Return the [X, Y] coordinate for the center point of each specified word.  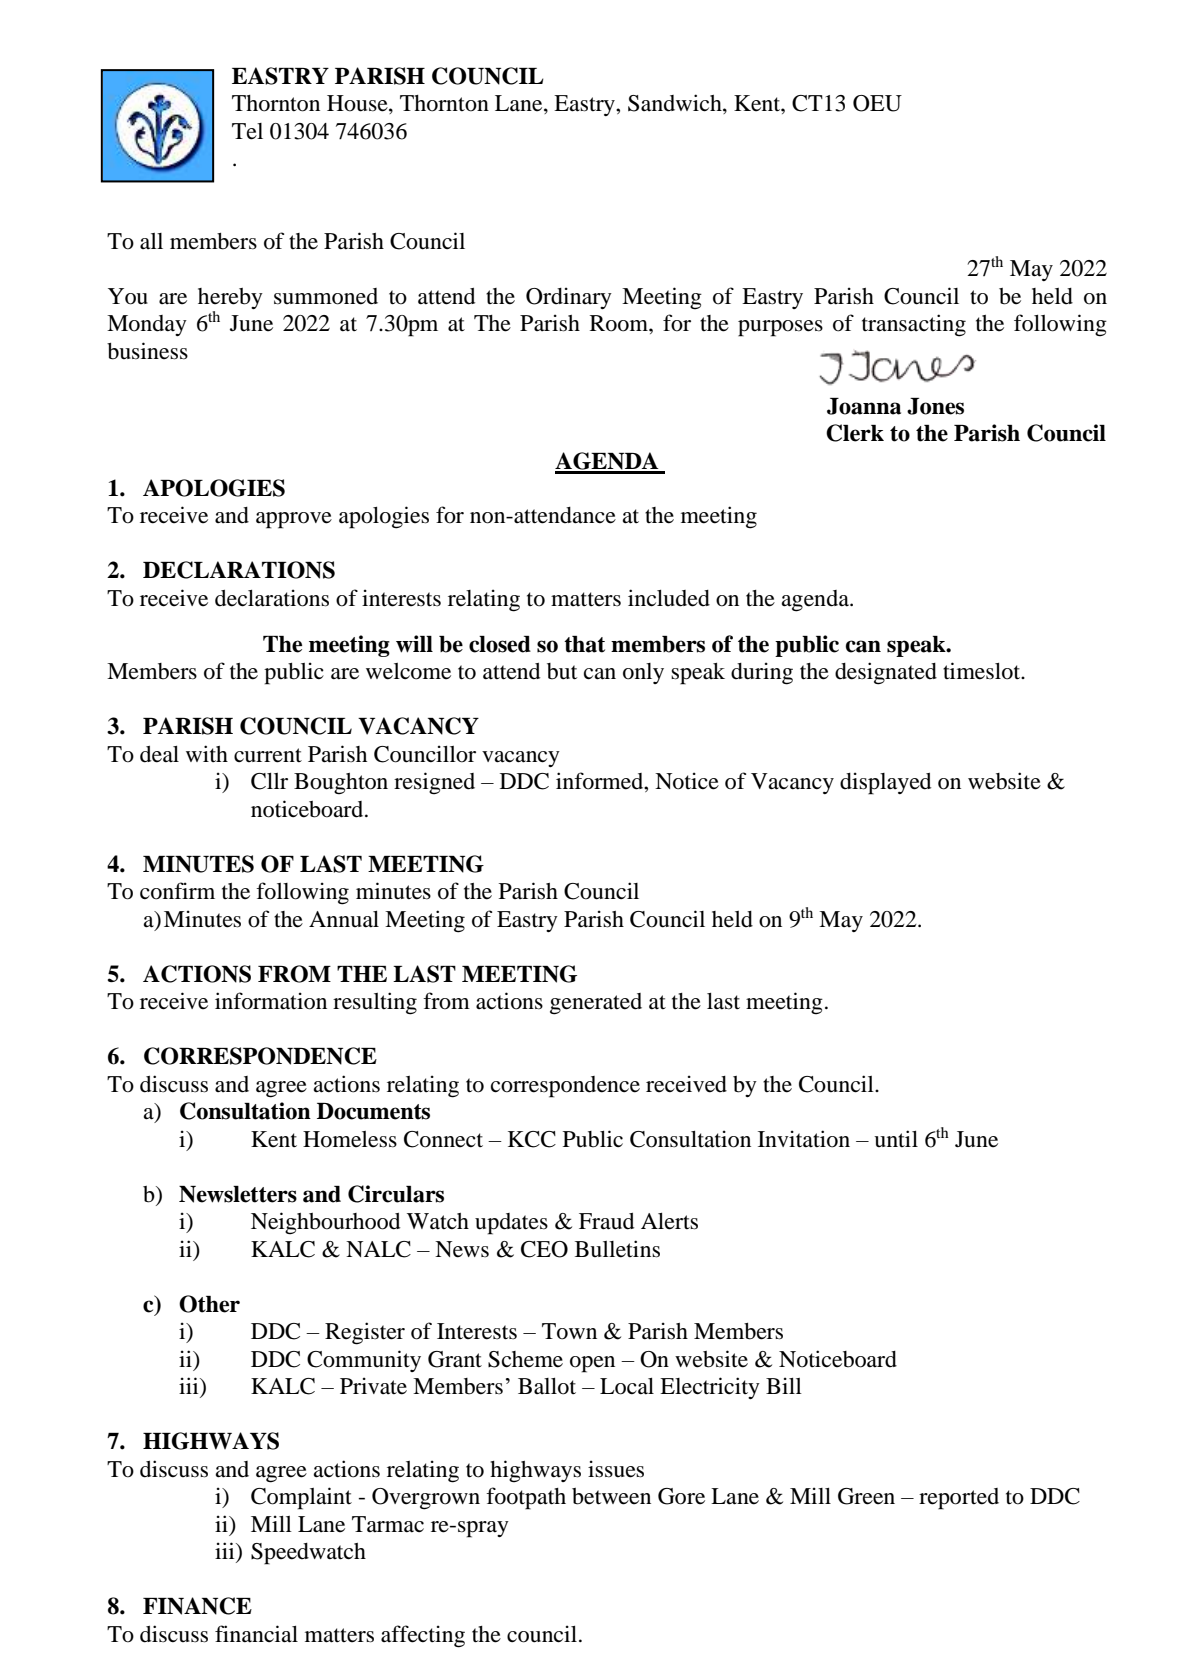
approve [294, 520]
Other [209, 1304]
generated [596, 1004]
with [207, 753]
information [271, 1001]
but [562, 671]
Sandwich [676, 104]
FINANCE [197, 1606]
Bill [784, 1385]
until [896, 1138]
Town [569, 1331]
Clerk [855, 433]
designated [886, 673]
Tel [247, 131]
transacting [914, 325]
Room [620, 323]
